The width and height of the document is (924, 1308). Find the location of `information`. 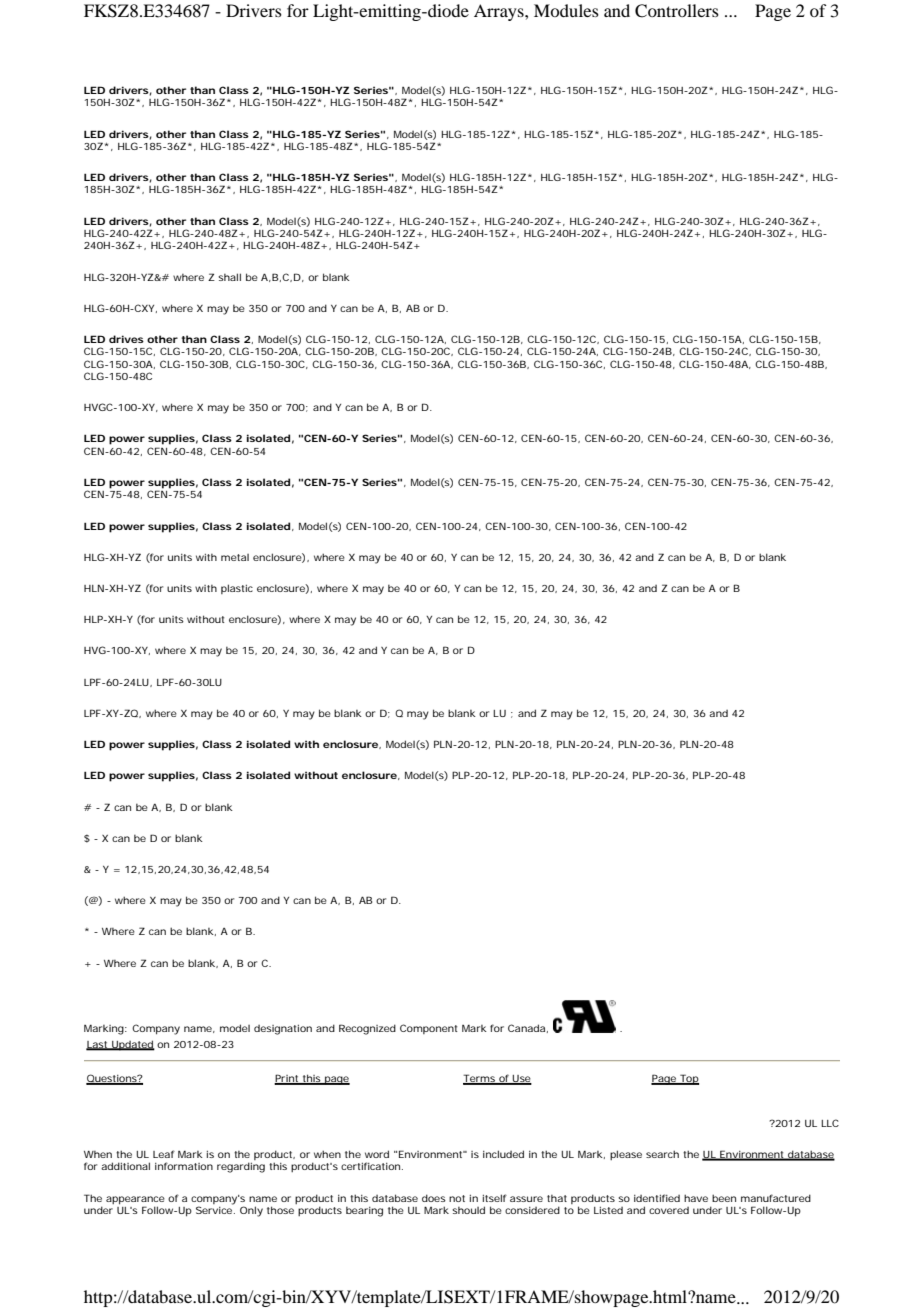

information is located at coordinates (184, 1166).
